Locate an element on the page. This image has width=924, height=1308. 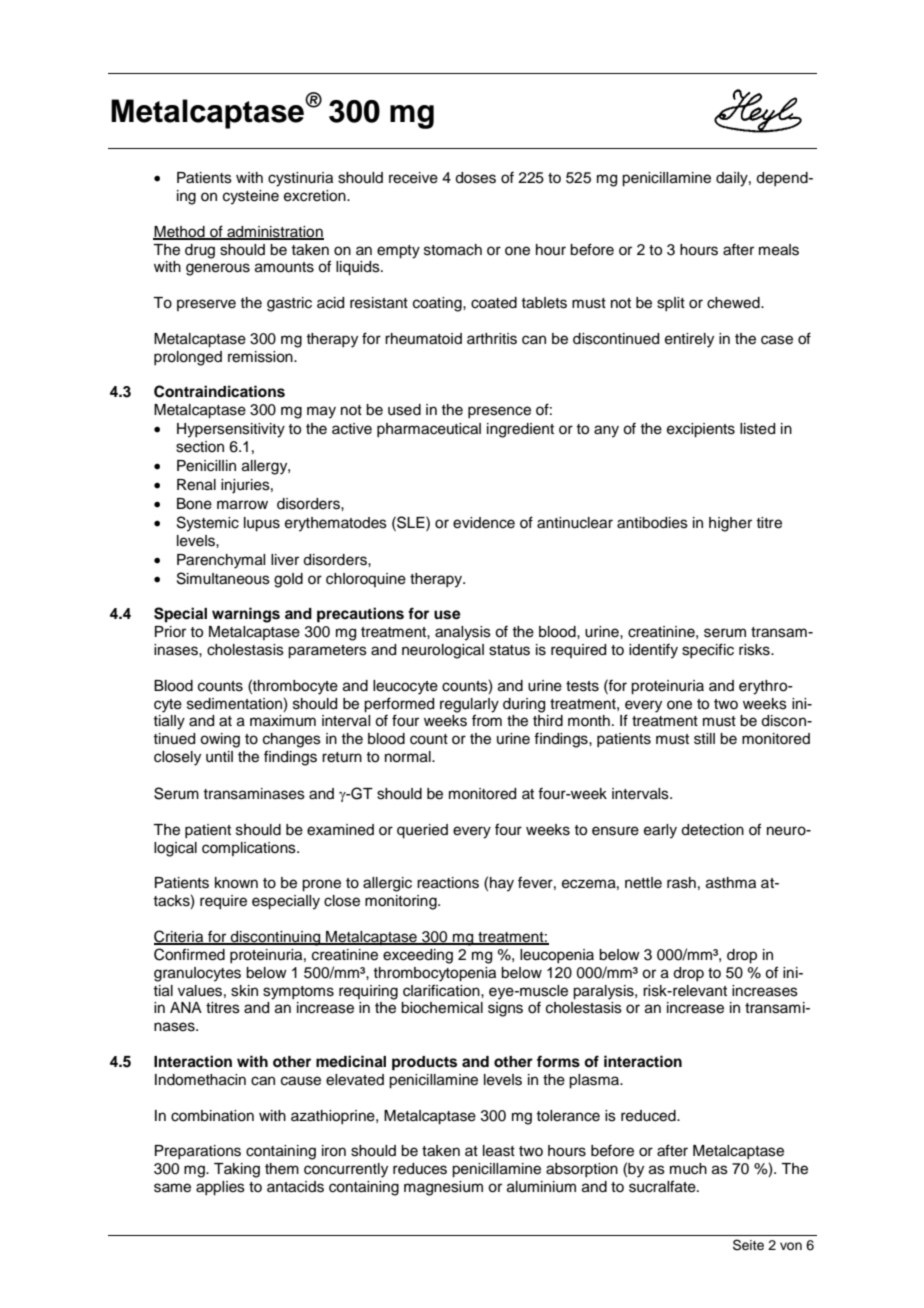
doses is located at coordinates (475, 178).
